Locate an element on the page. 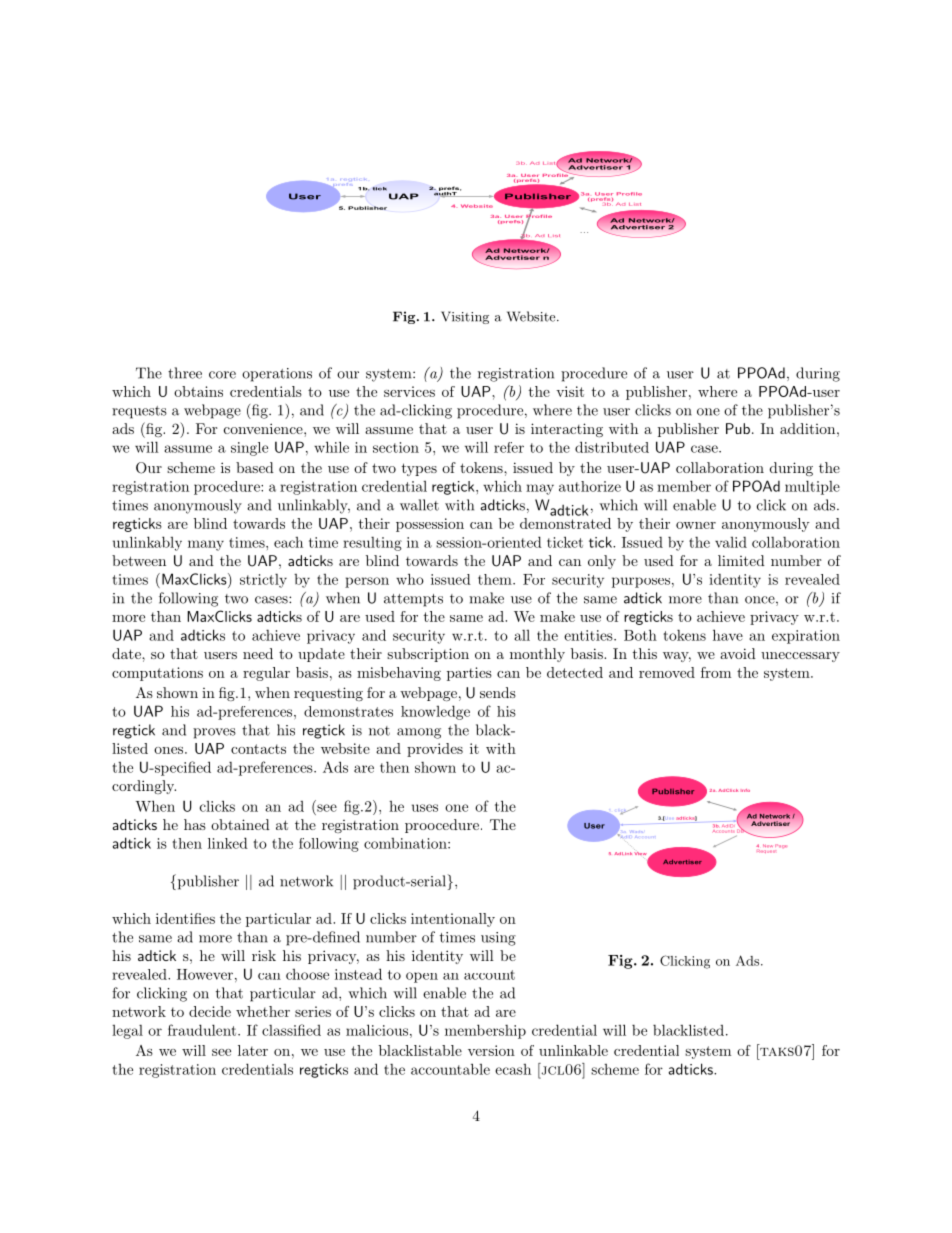 This document has width=952, height=1233. obtains is located at coordinates (198, 391).
